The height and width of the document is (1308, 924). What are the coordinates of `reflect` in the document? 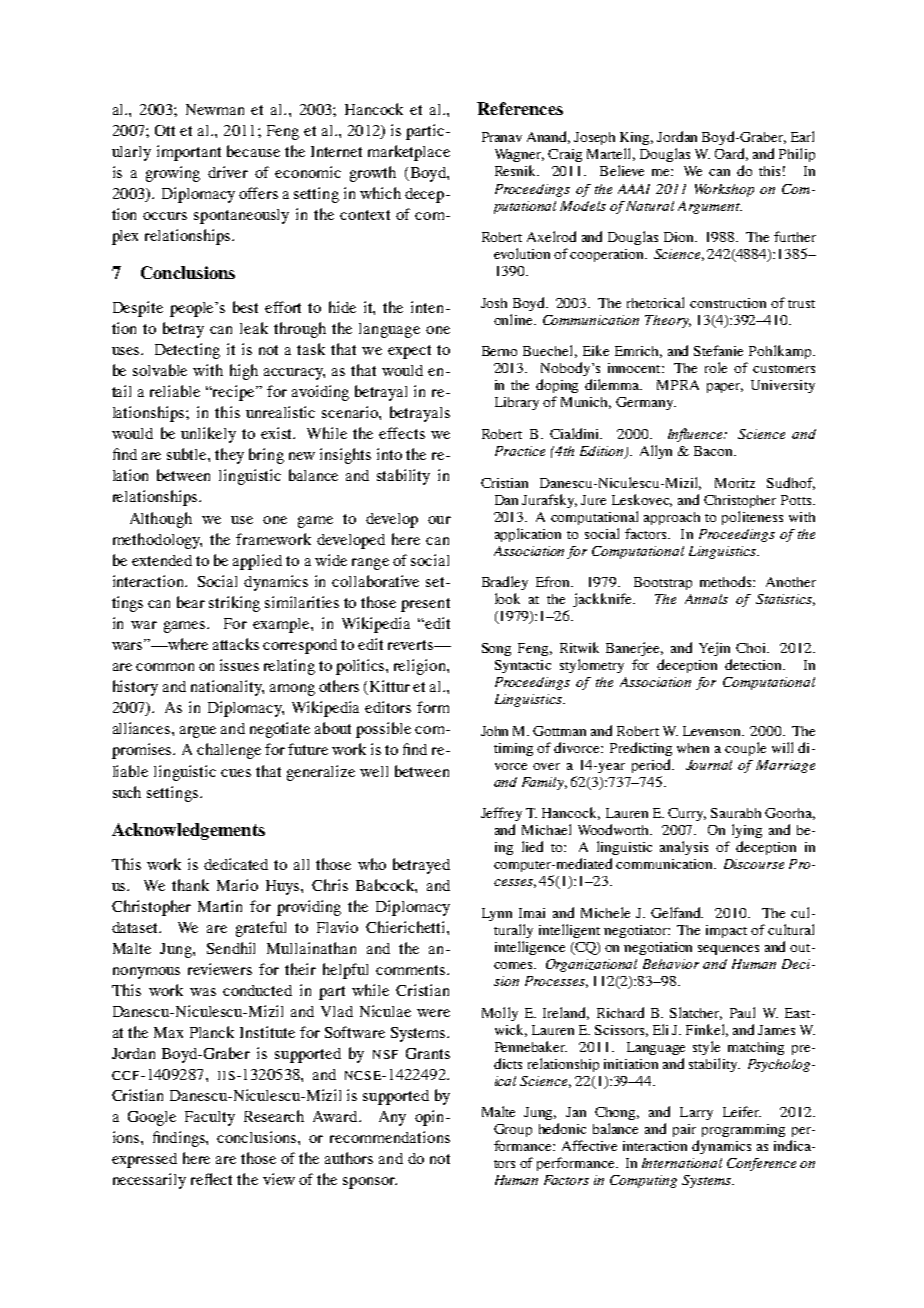 It's located at (211, 1179).
